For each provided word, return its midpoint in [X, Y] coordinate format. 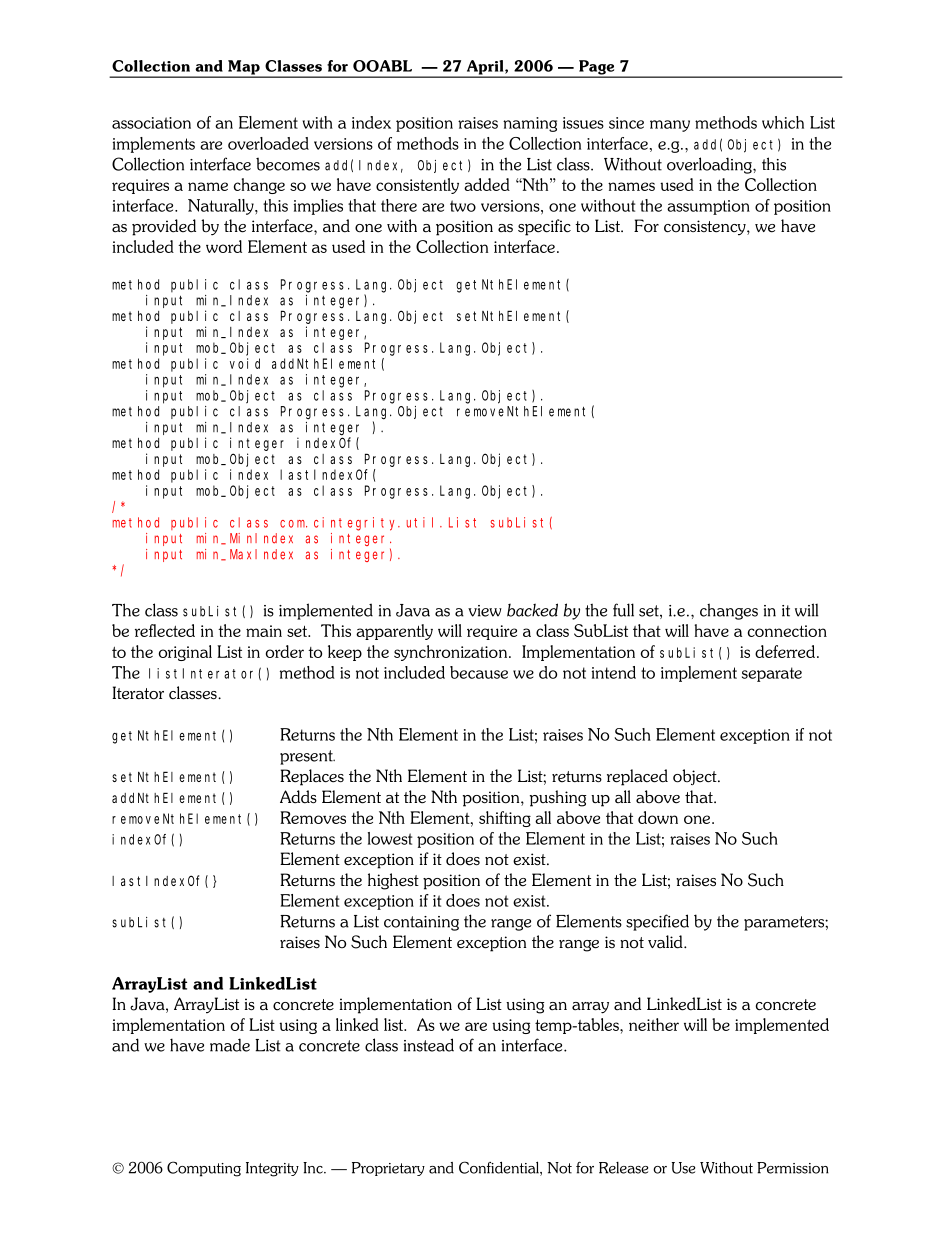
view [485, 611]
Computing [204, 1169]
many [670, 126]
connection [787, 631]
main [264, 631]
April [485, 68]
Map [244, 68]
